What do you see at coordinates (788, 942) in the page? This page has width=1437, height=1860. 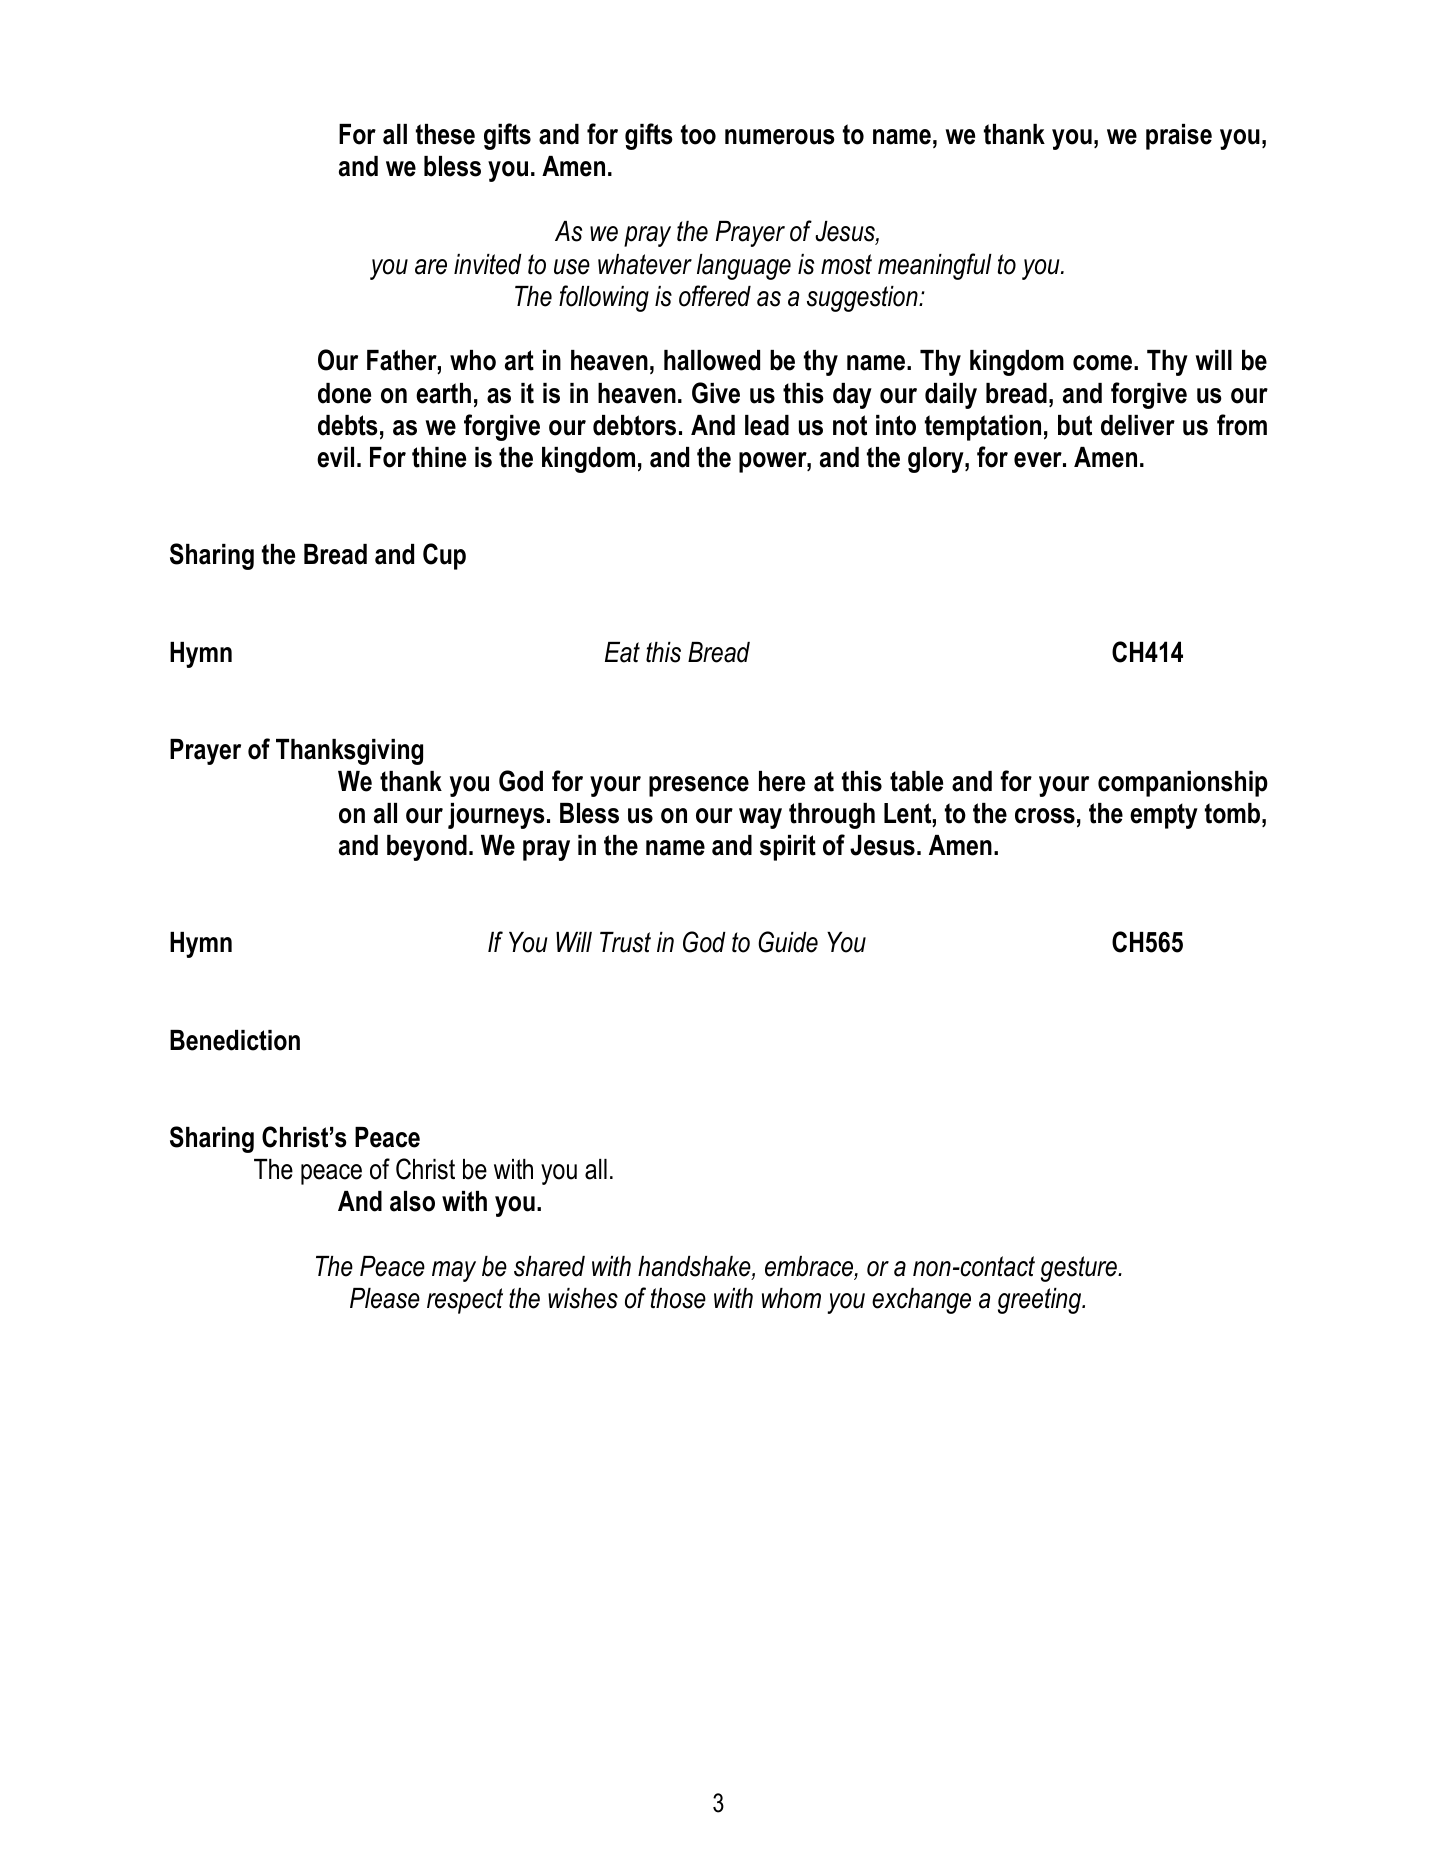 I see `Guide` at bounding box center [788, 942].
